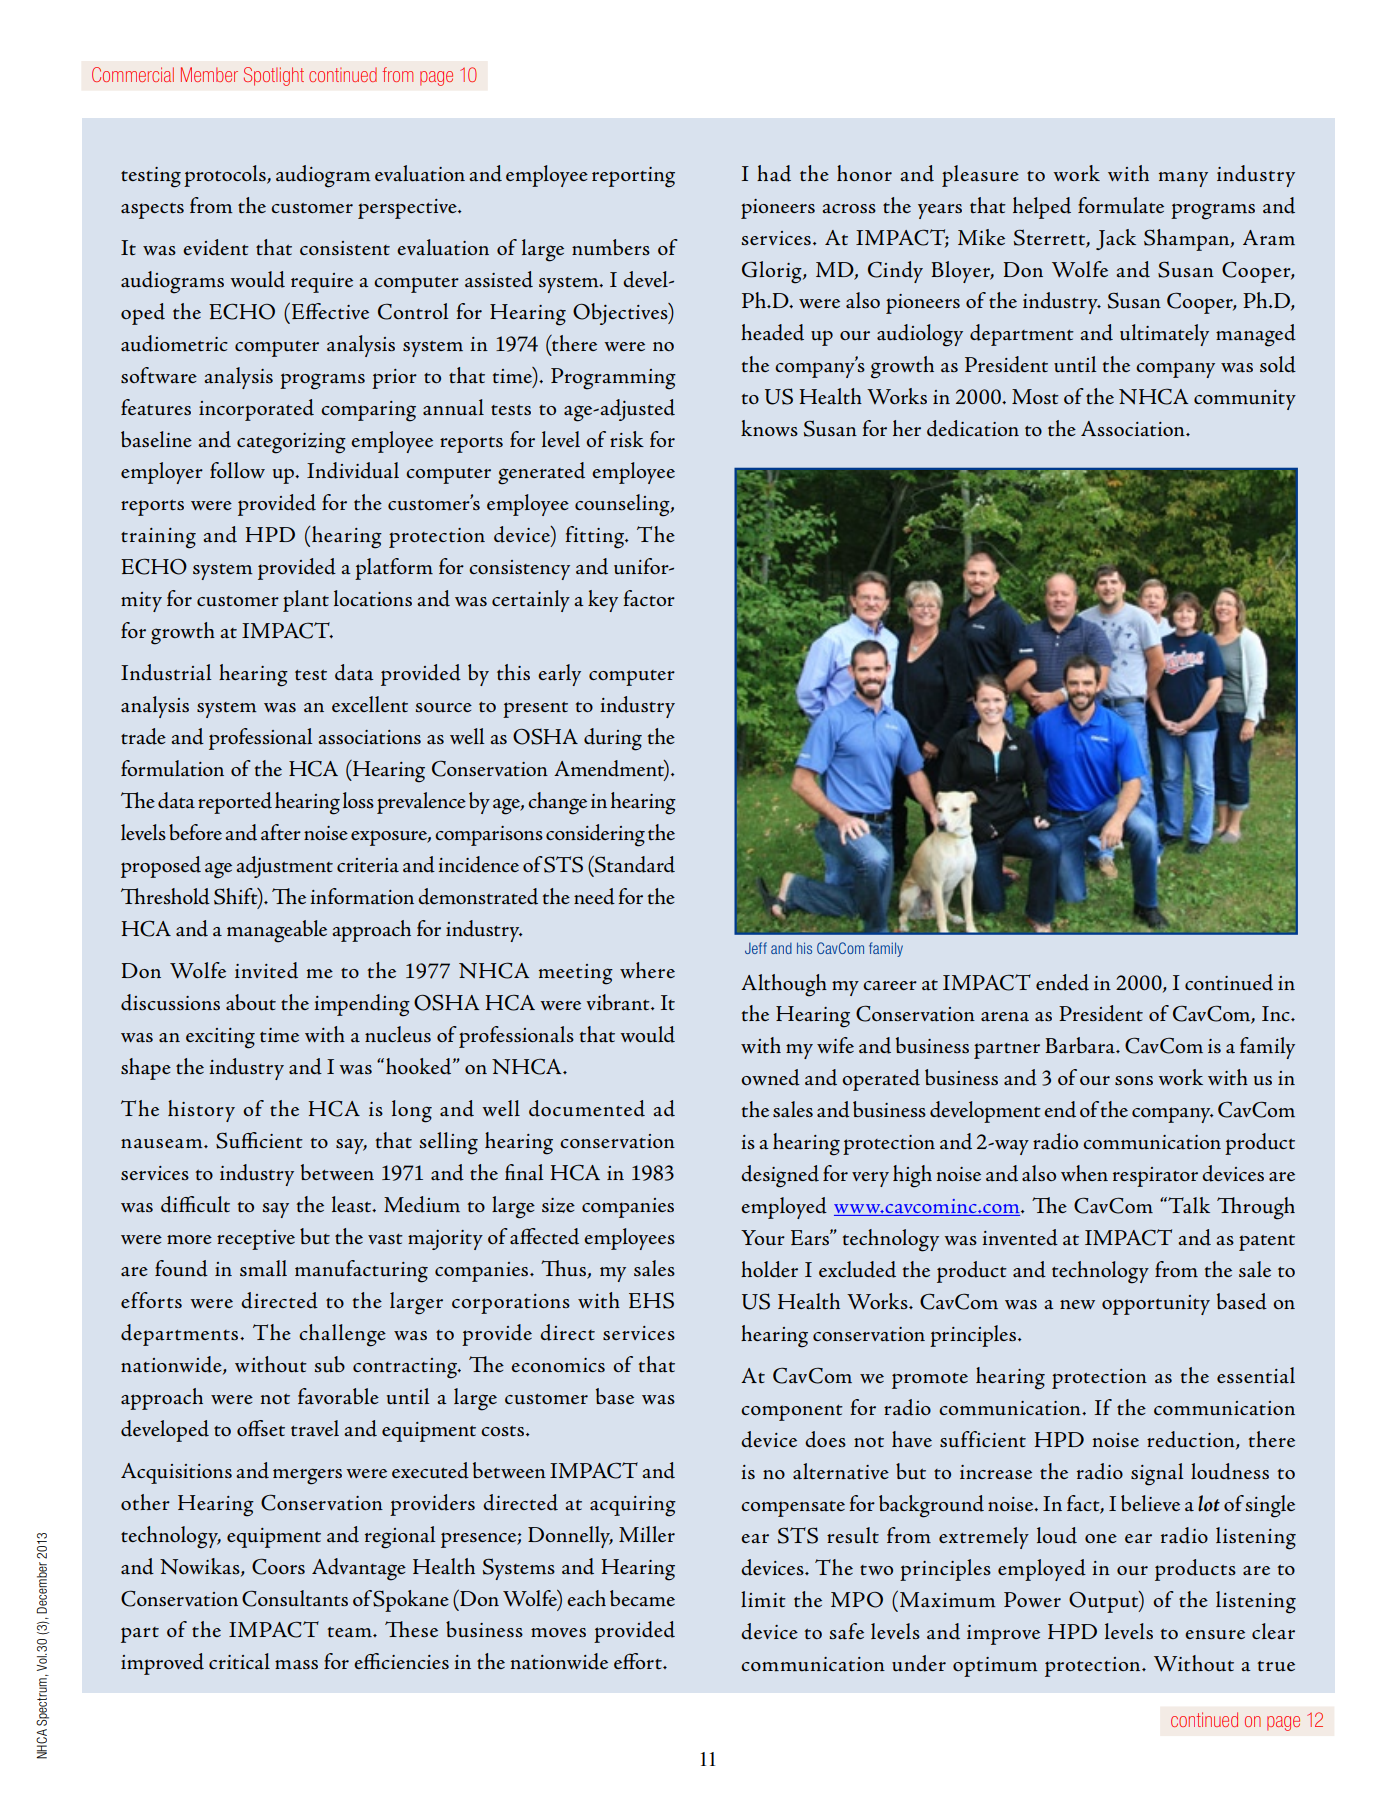 This image has height=1807, width=1396. I want to click on formulate, so click(1121, 205).
